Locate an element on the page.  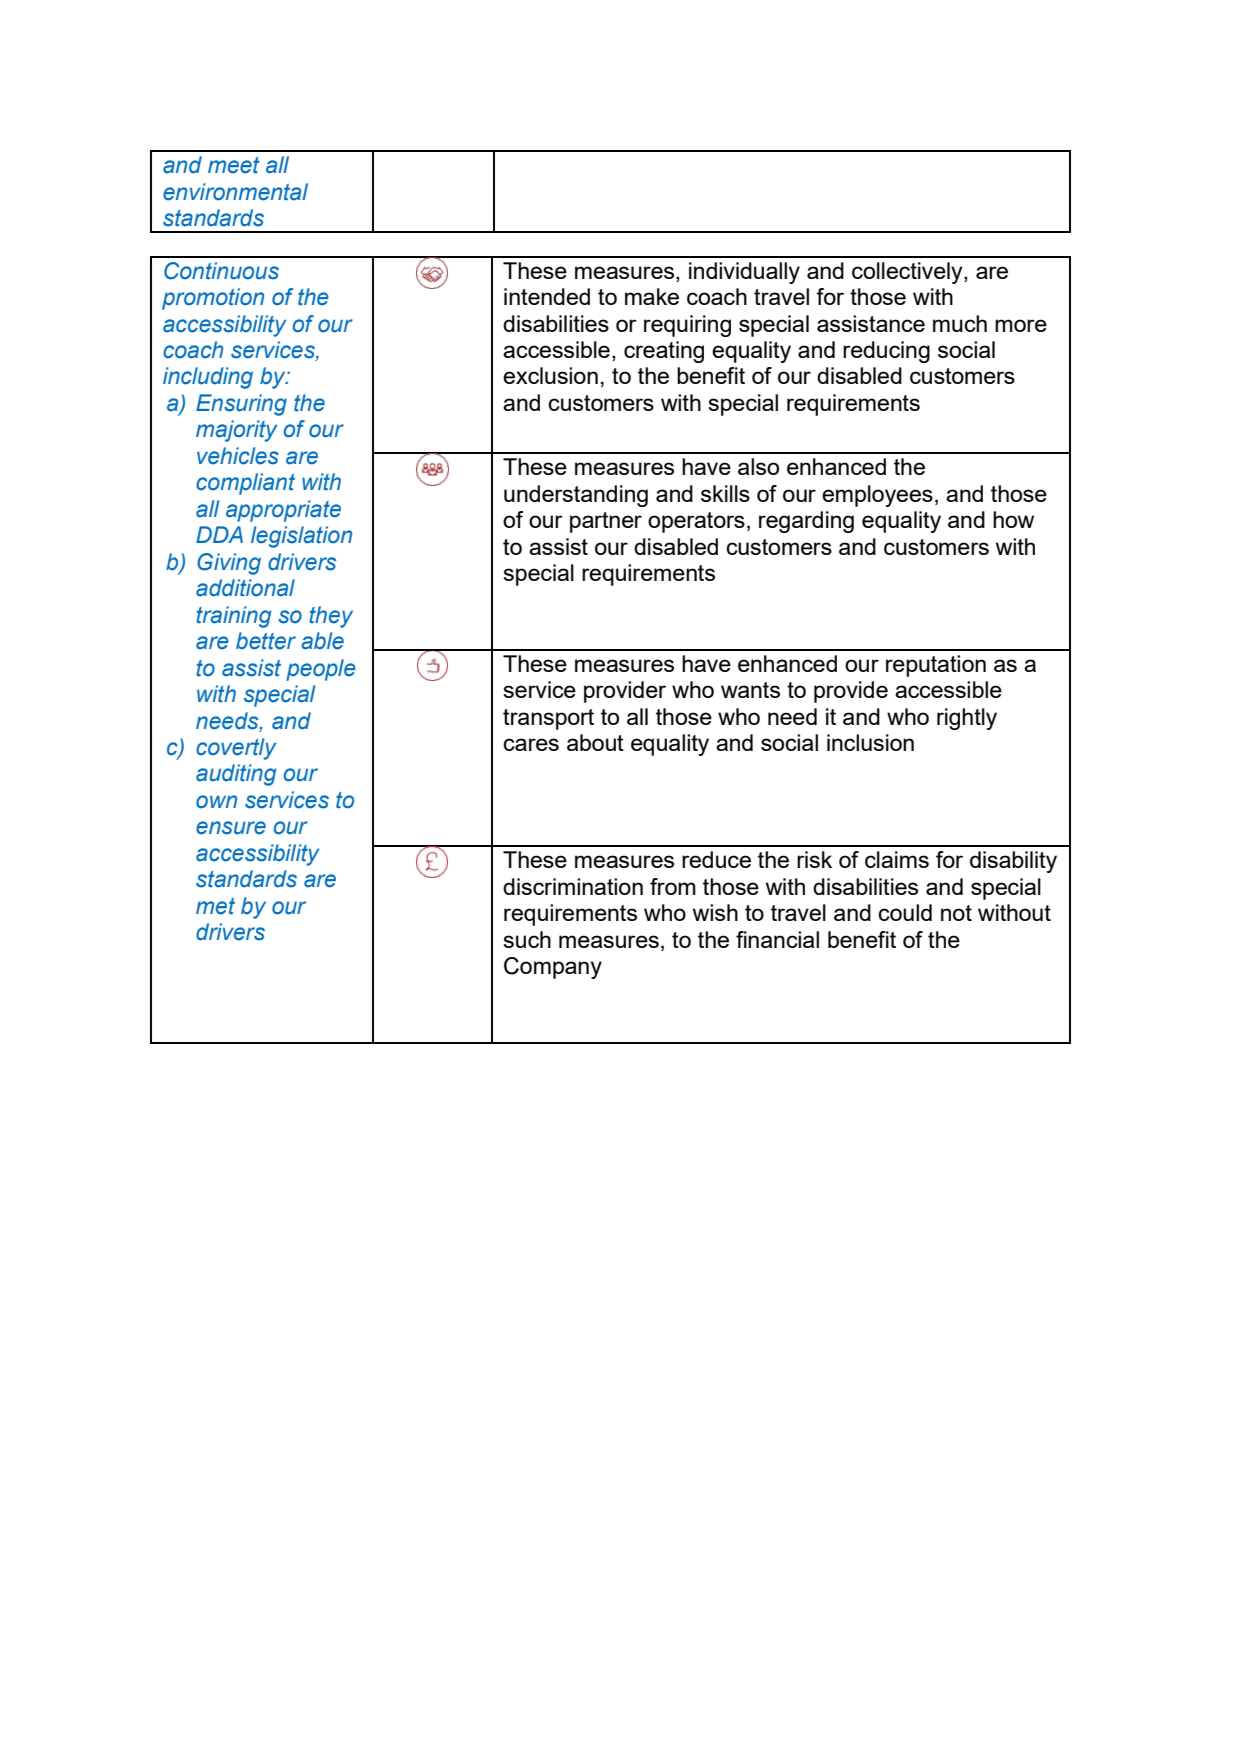
met is located at coordinates (215, 906).
